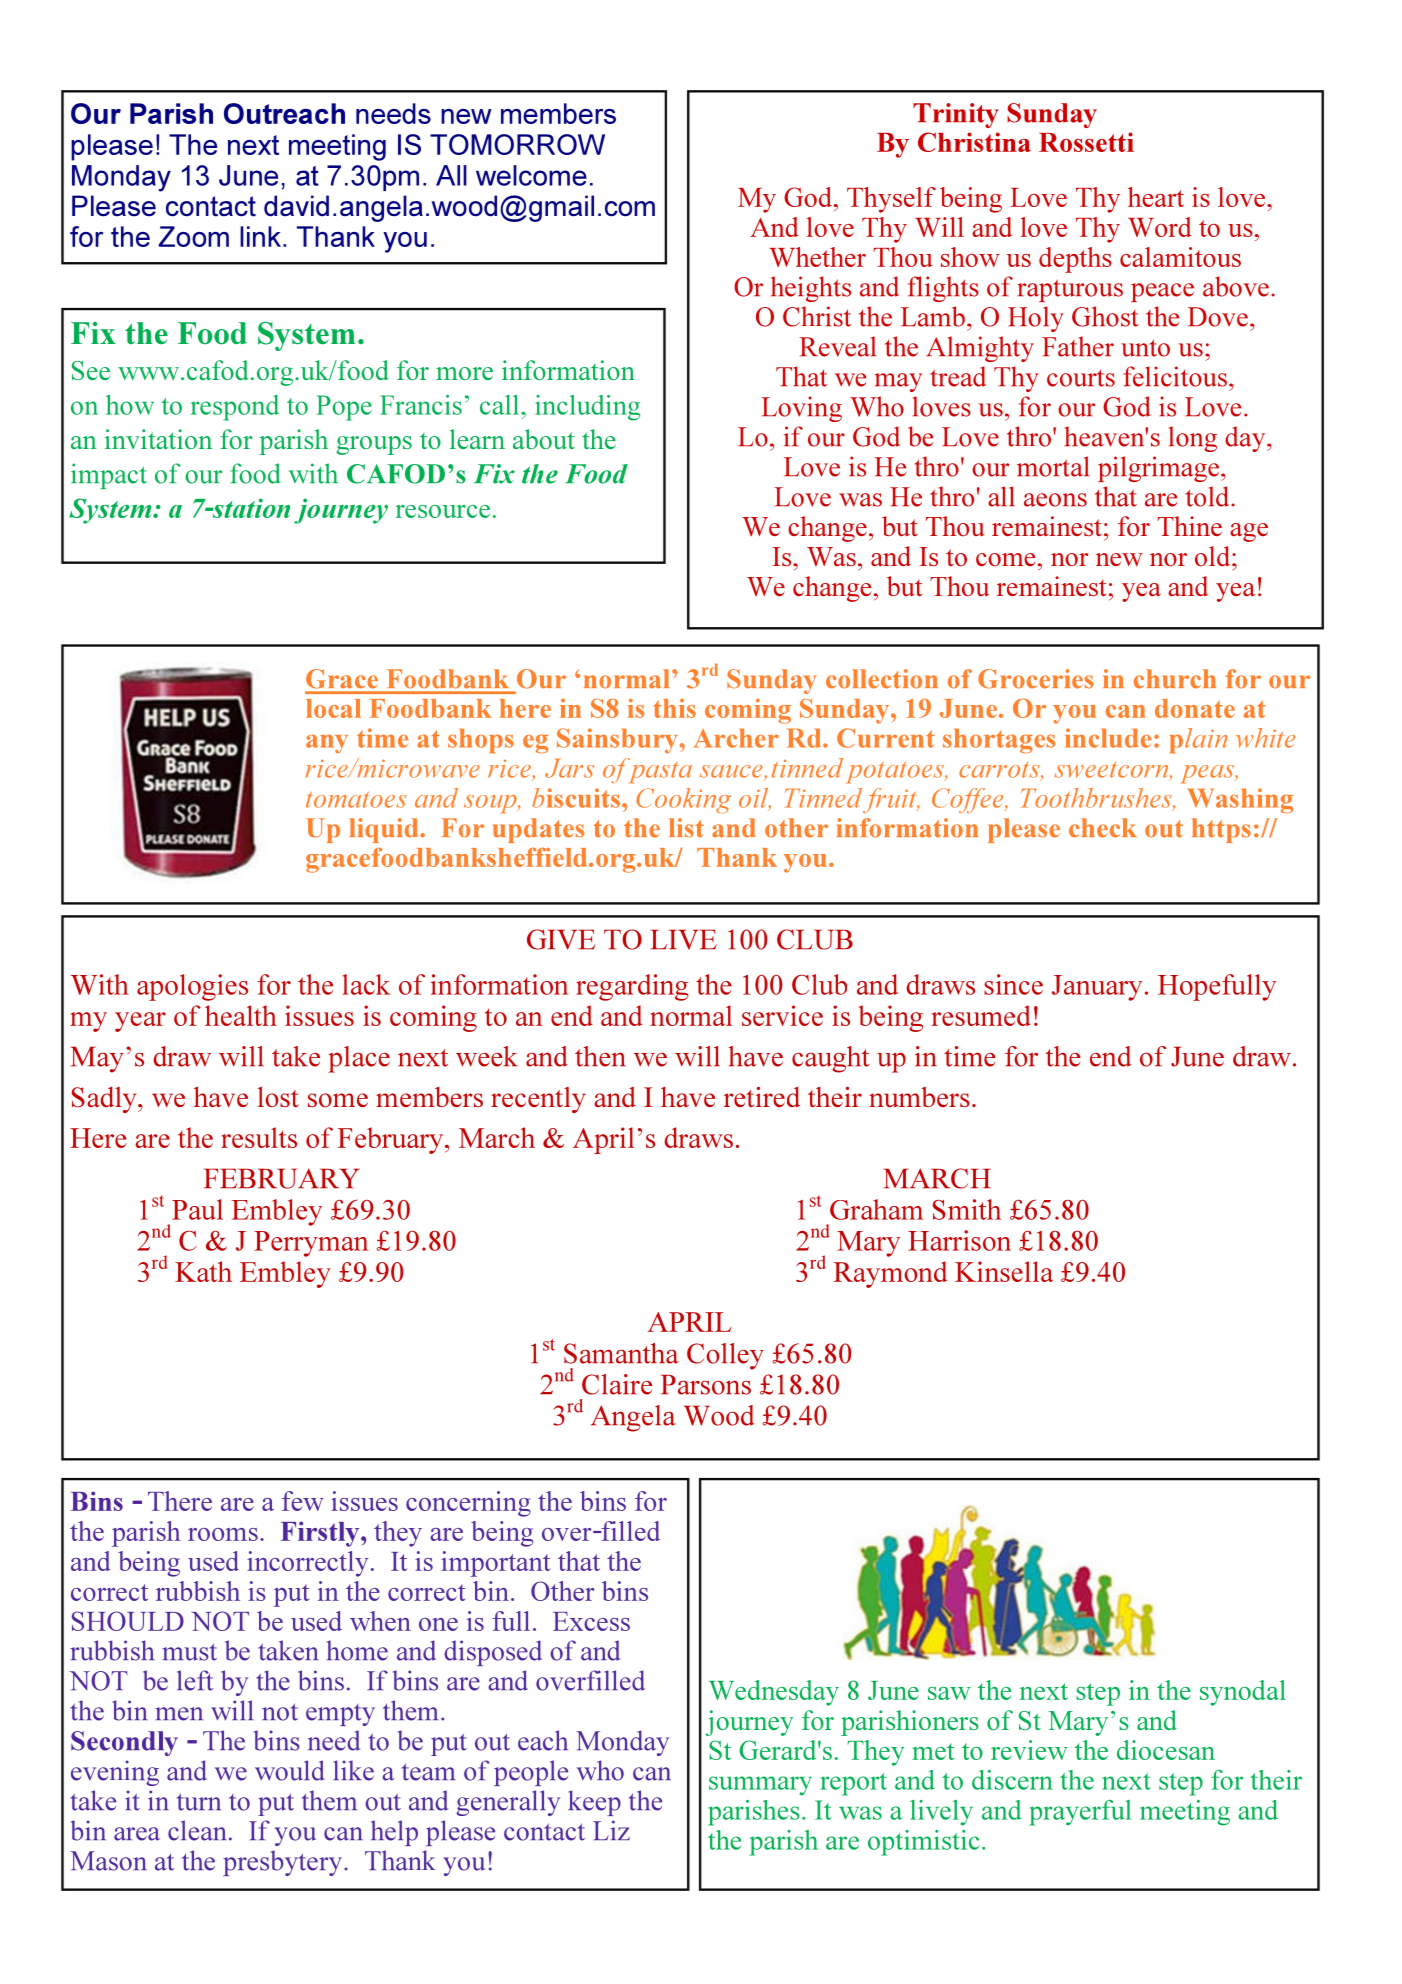 The height and width of the document is (1984, 1402). Describe the element at coordinates (1108, 738) in the document. I see `include` at that location.
